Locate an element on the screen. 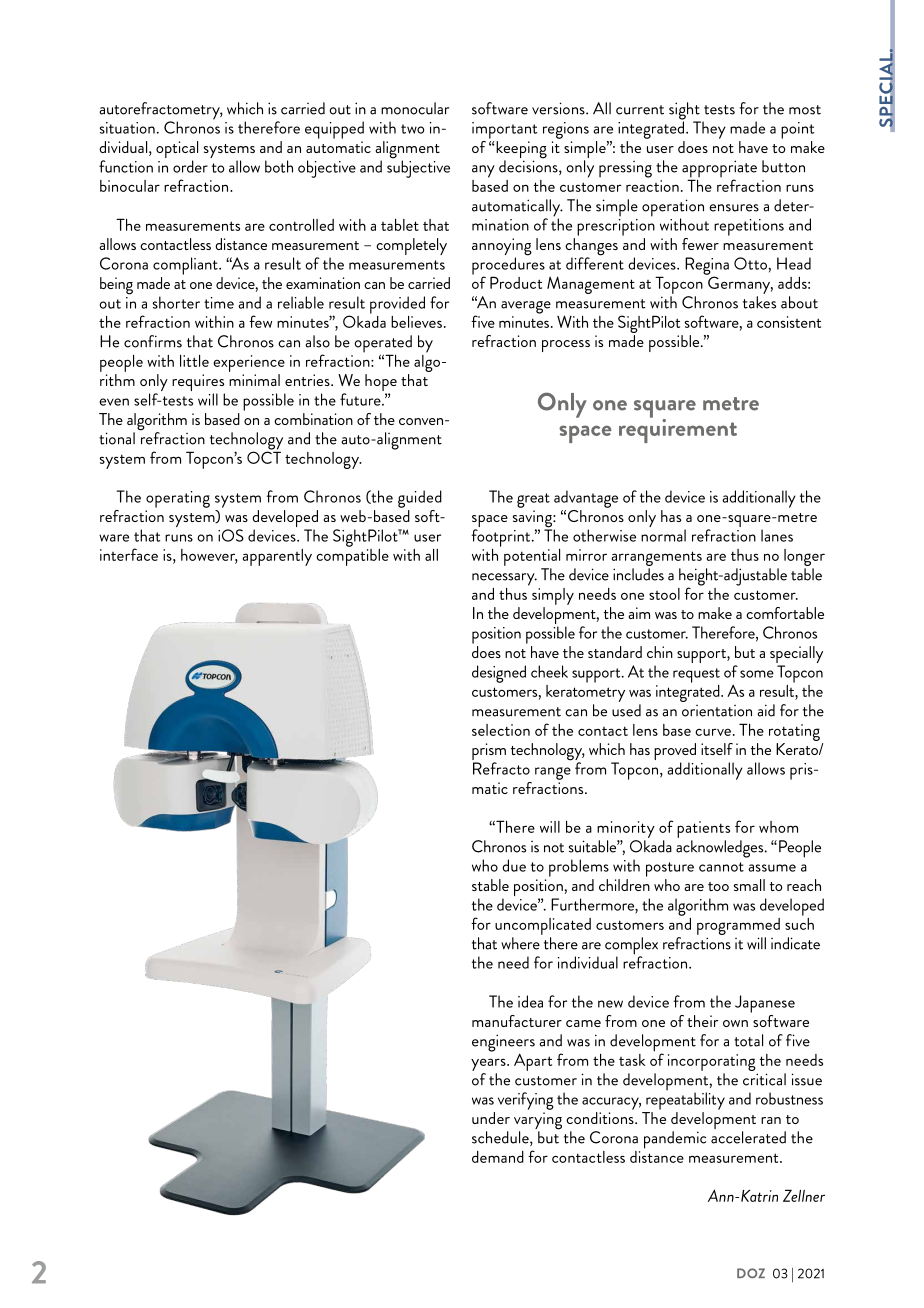  They is located at coordinates (709, 130).
